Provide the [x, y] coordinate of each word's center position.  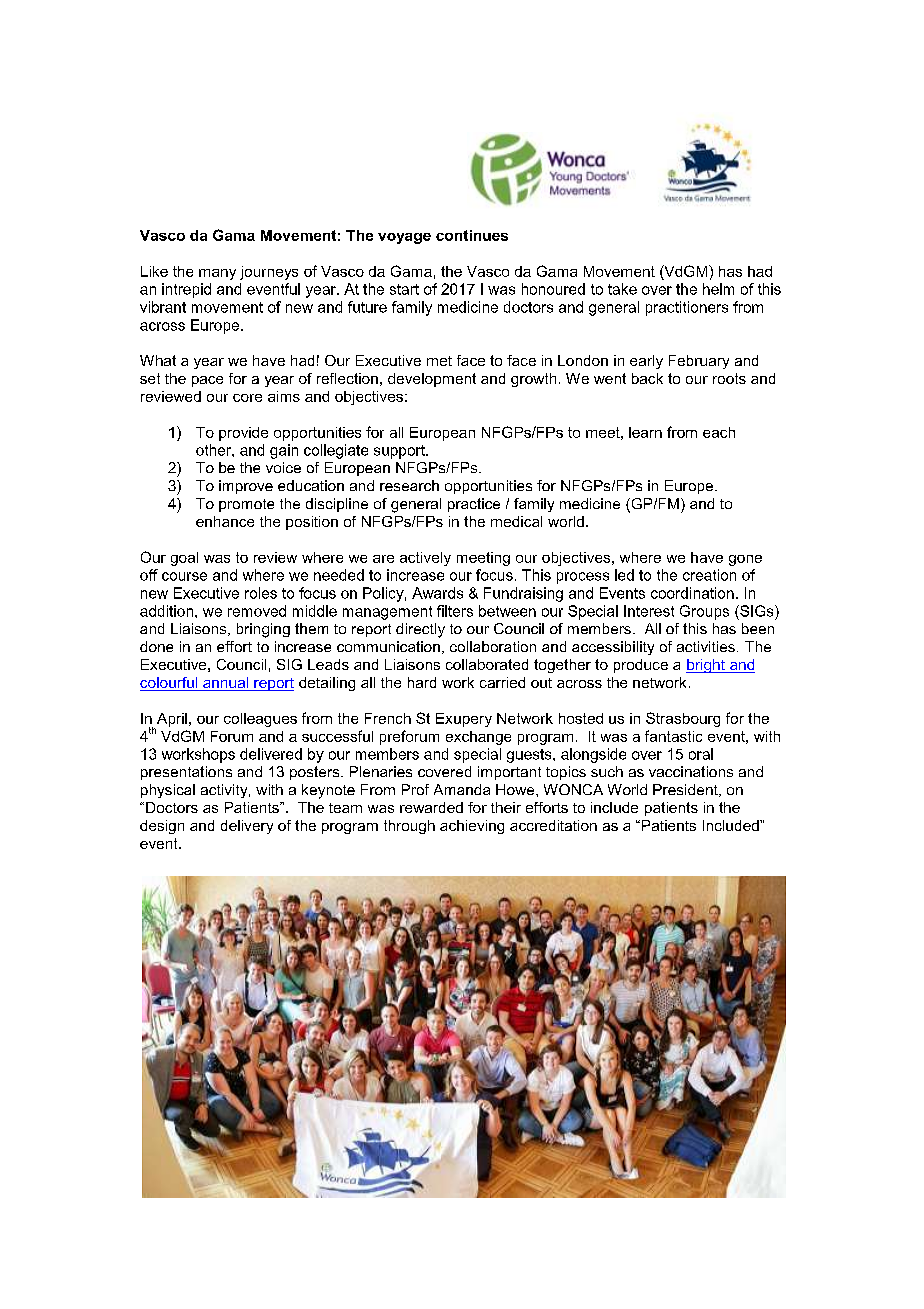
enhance [225, 521]
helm [718, 289]
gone [745, 560]
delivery [247, 827]
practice [474, 505]
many [217, 274]
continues [472, 235]
